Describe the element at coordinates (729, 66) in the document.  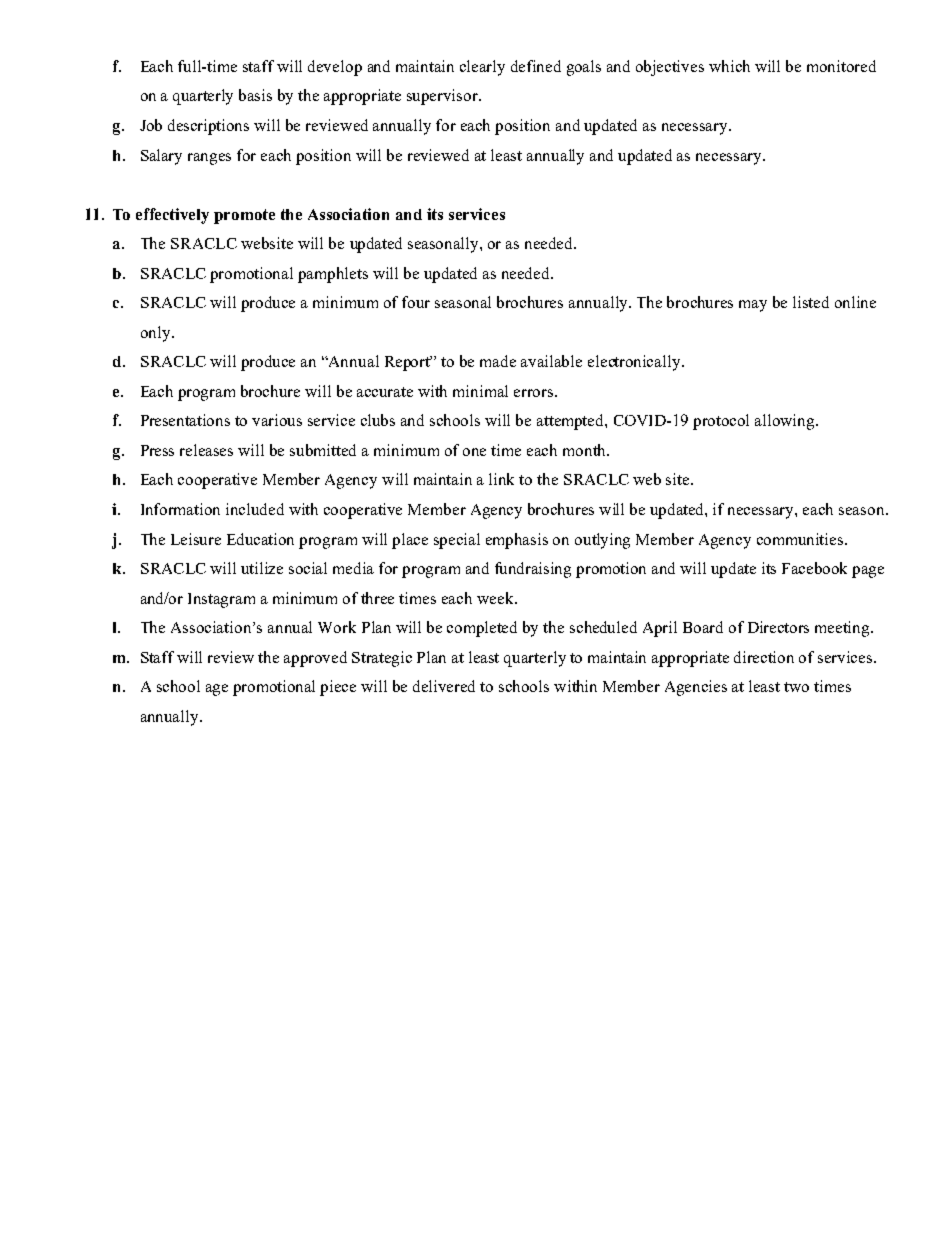
I see `which` at that location.
